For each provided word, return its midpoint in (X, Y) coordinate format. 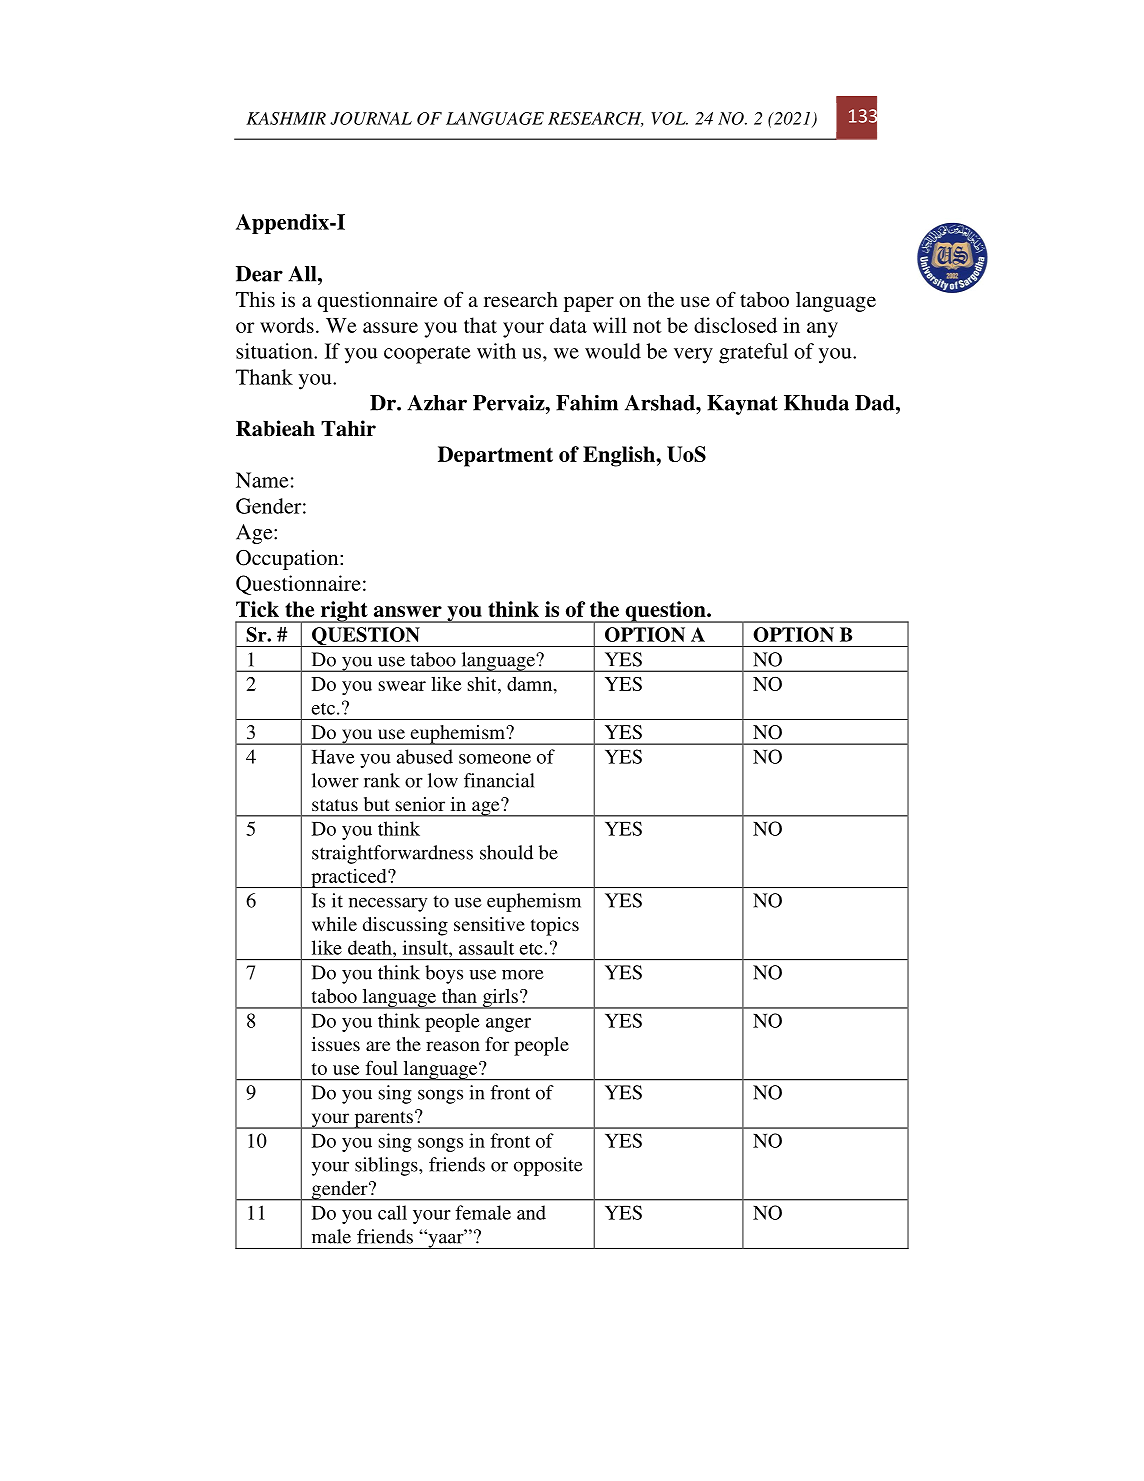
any (822, 330)
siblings (387, 1166)
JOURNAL (371, 118)
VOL (669, 118)
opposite (548, 1166)
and (531, 1212)
